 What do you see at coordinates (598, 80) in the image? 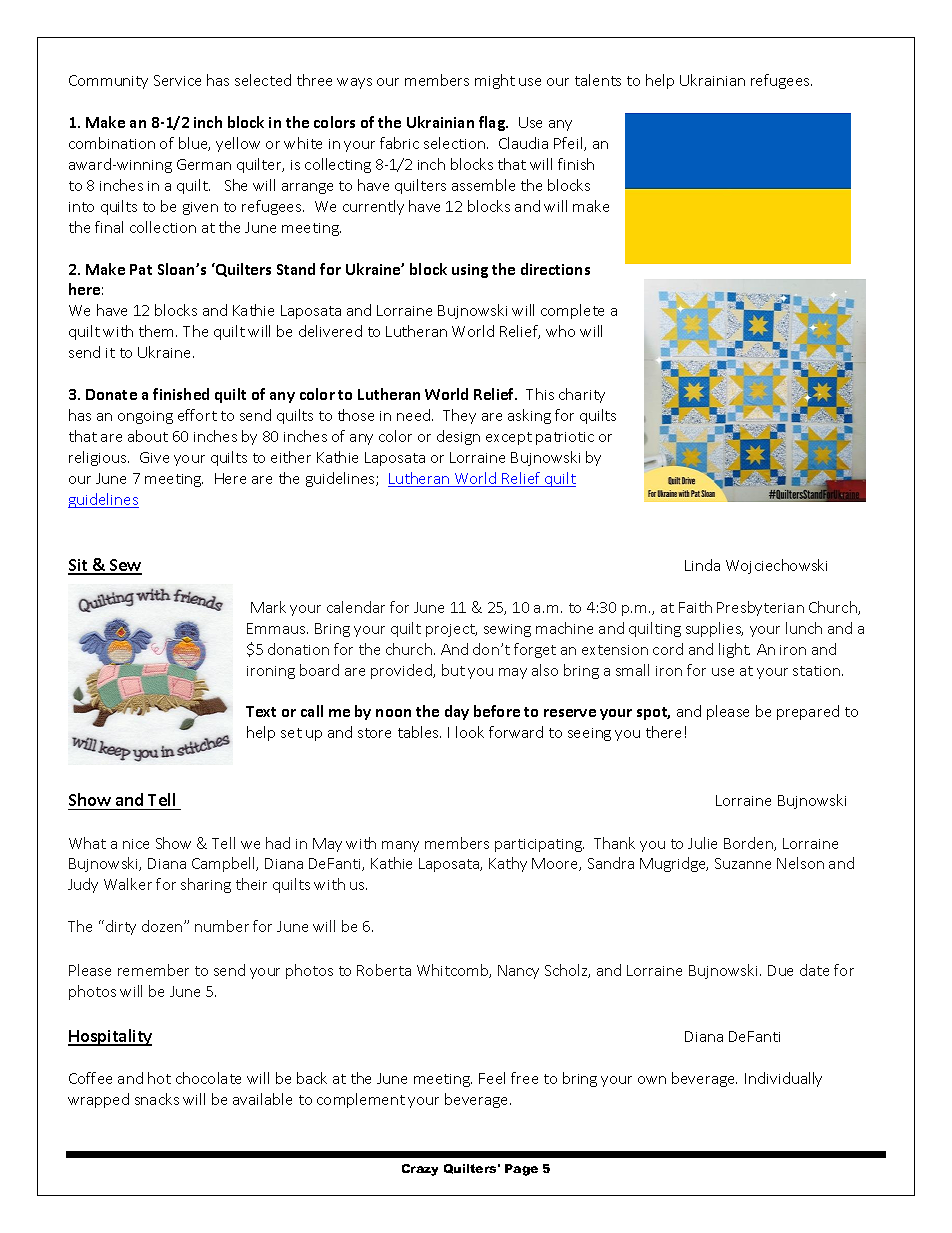
I see `talents` at bounding box center [598, 80].
